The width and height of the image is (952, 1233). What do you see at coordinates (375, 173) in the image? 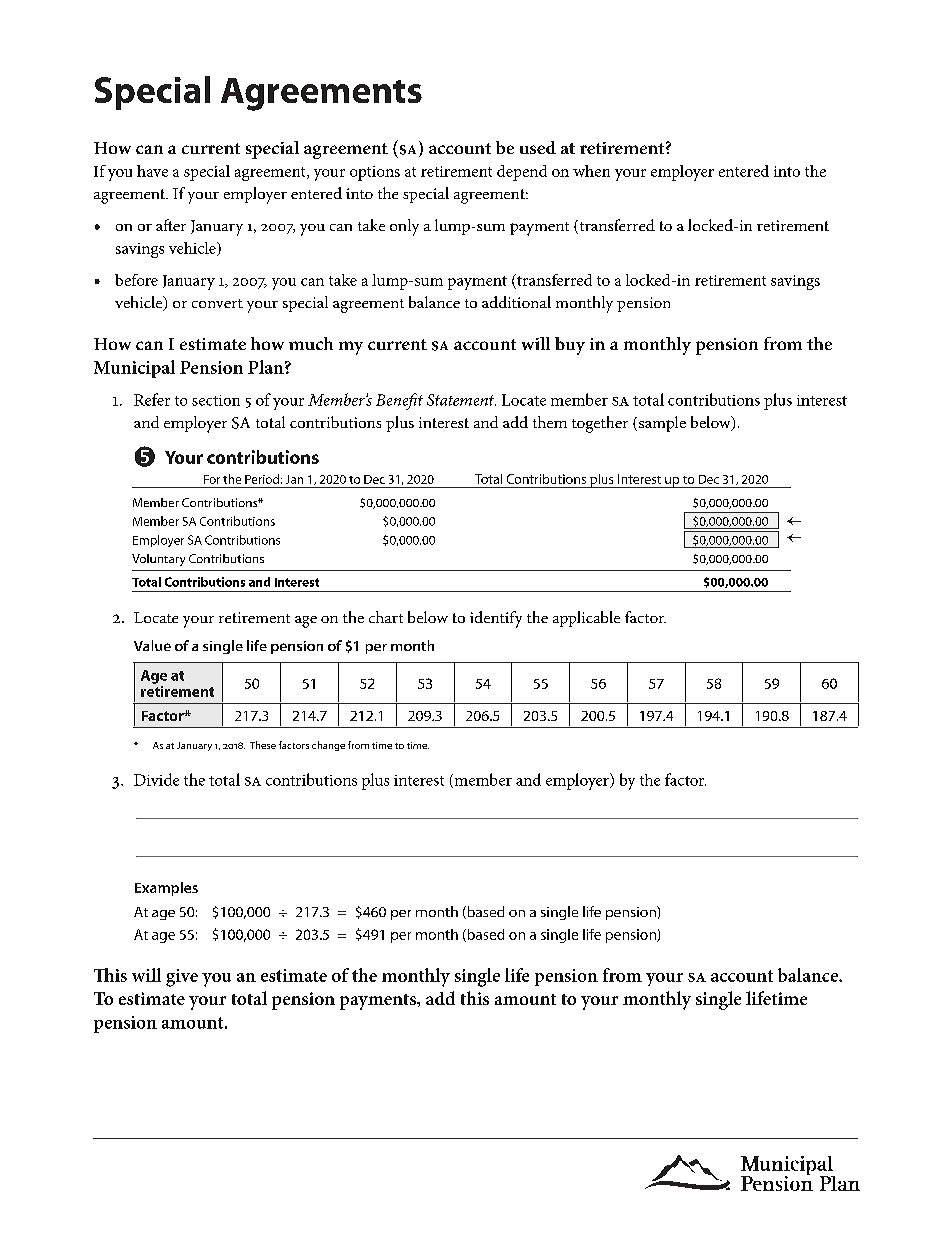
I see `options` at bounding box center [375, 173].
